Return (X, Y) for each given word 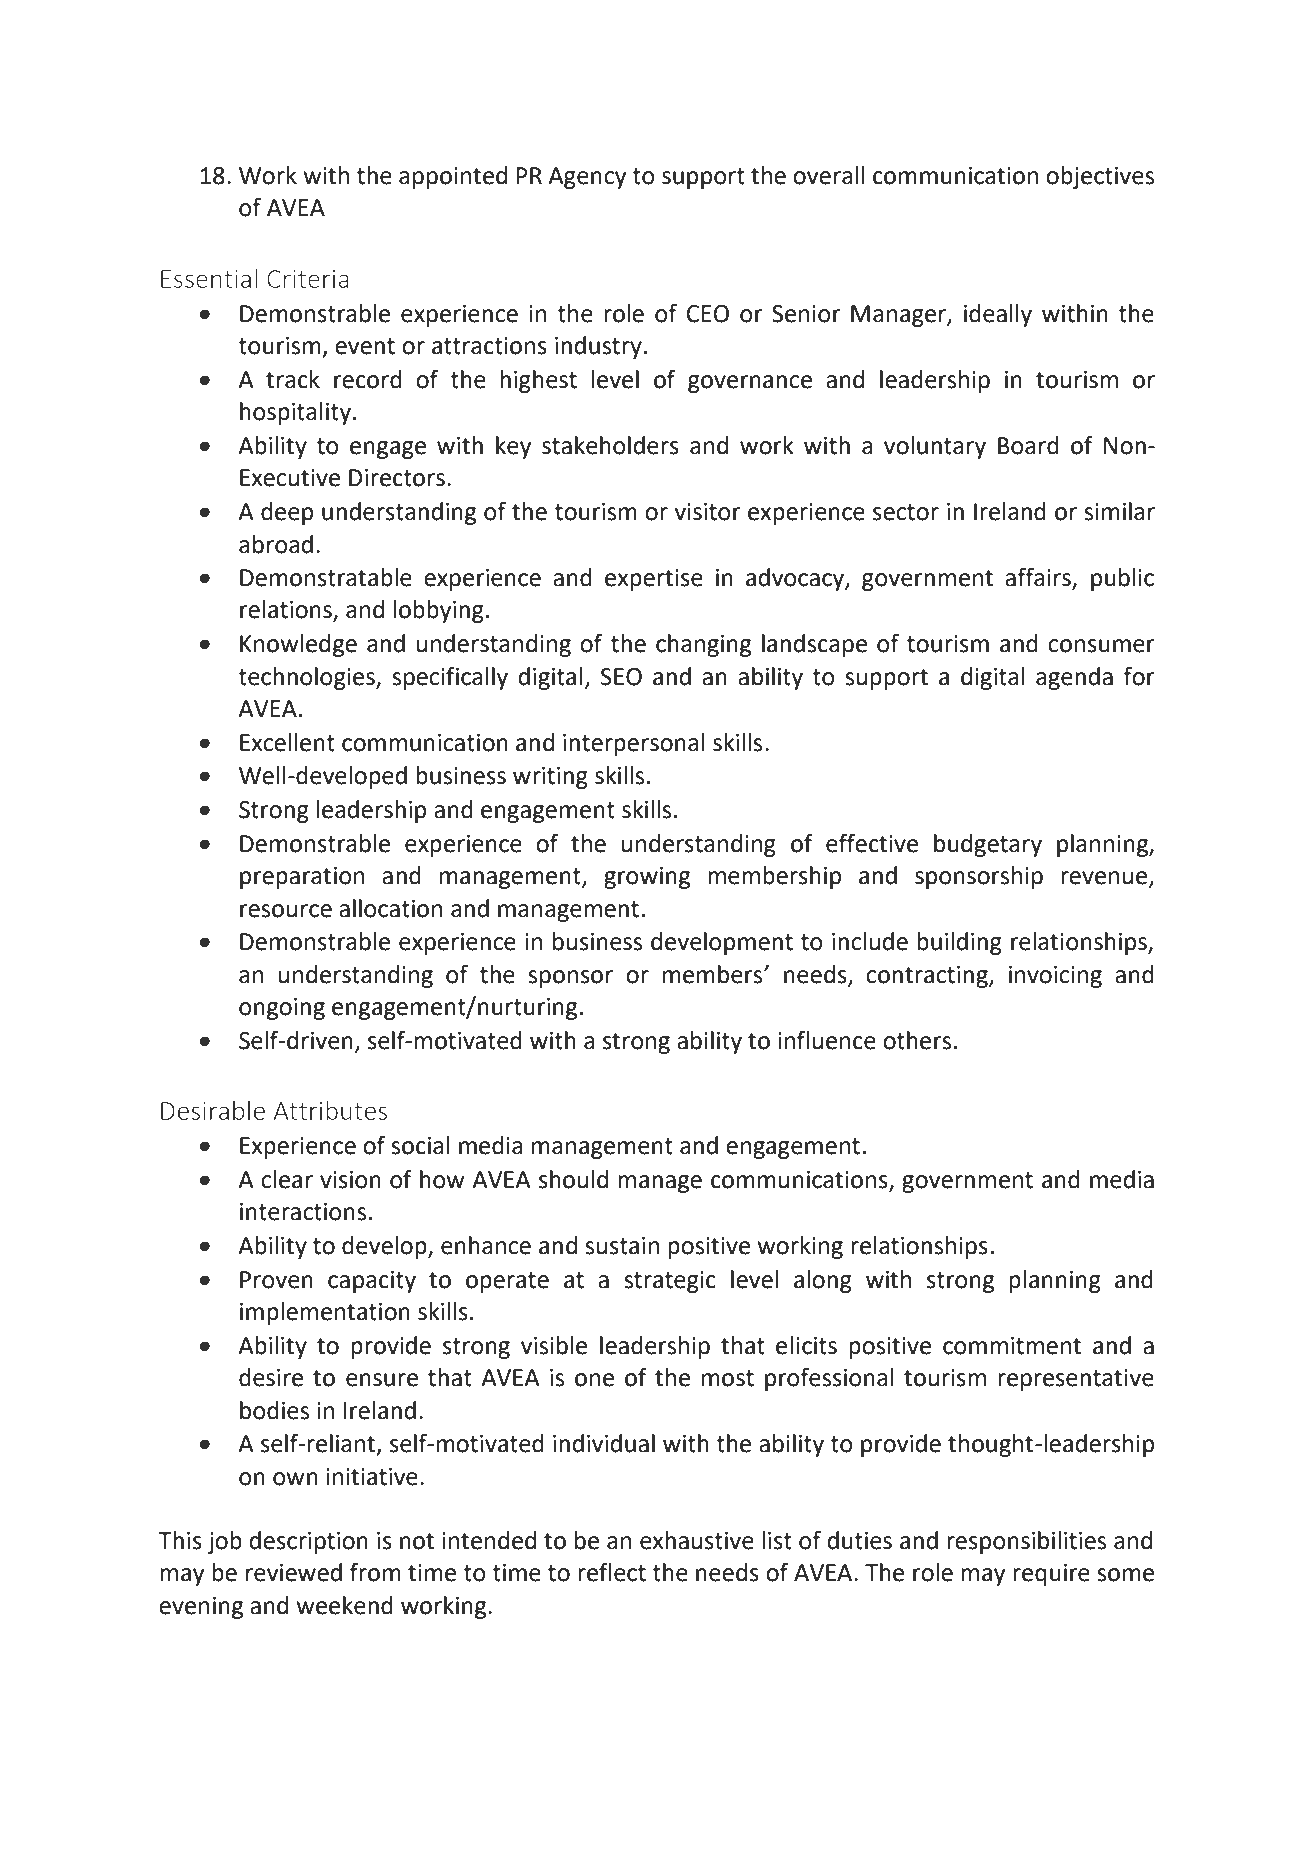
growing (647, 878)
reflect (612, 1572)
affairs (1039, 578)
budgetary (988, 845)
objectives (1100, 177)
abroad (276, 544)
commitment (1012, 1346)
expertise (654, 580)
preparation (302, 878)
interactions (303, 1212)
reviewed (294, 1572)
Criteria (308, 278)
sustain (622, 1246)
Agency (587, 178)
